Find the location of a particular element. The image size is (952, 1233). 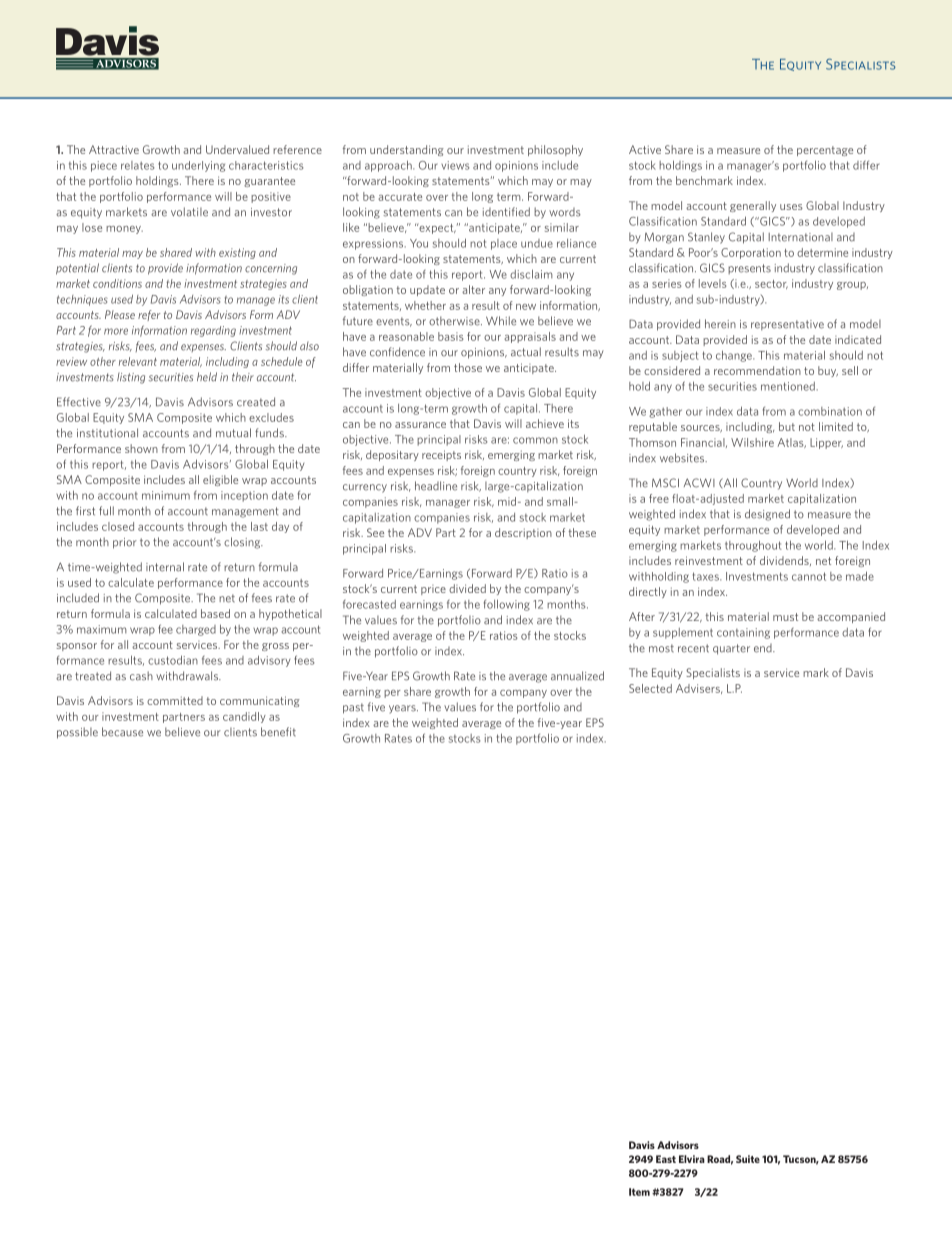

divided is located at coordinates (467, 588).
